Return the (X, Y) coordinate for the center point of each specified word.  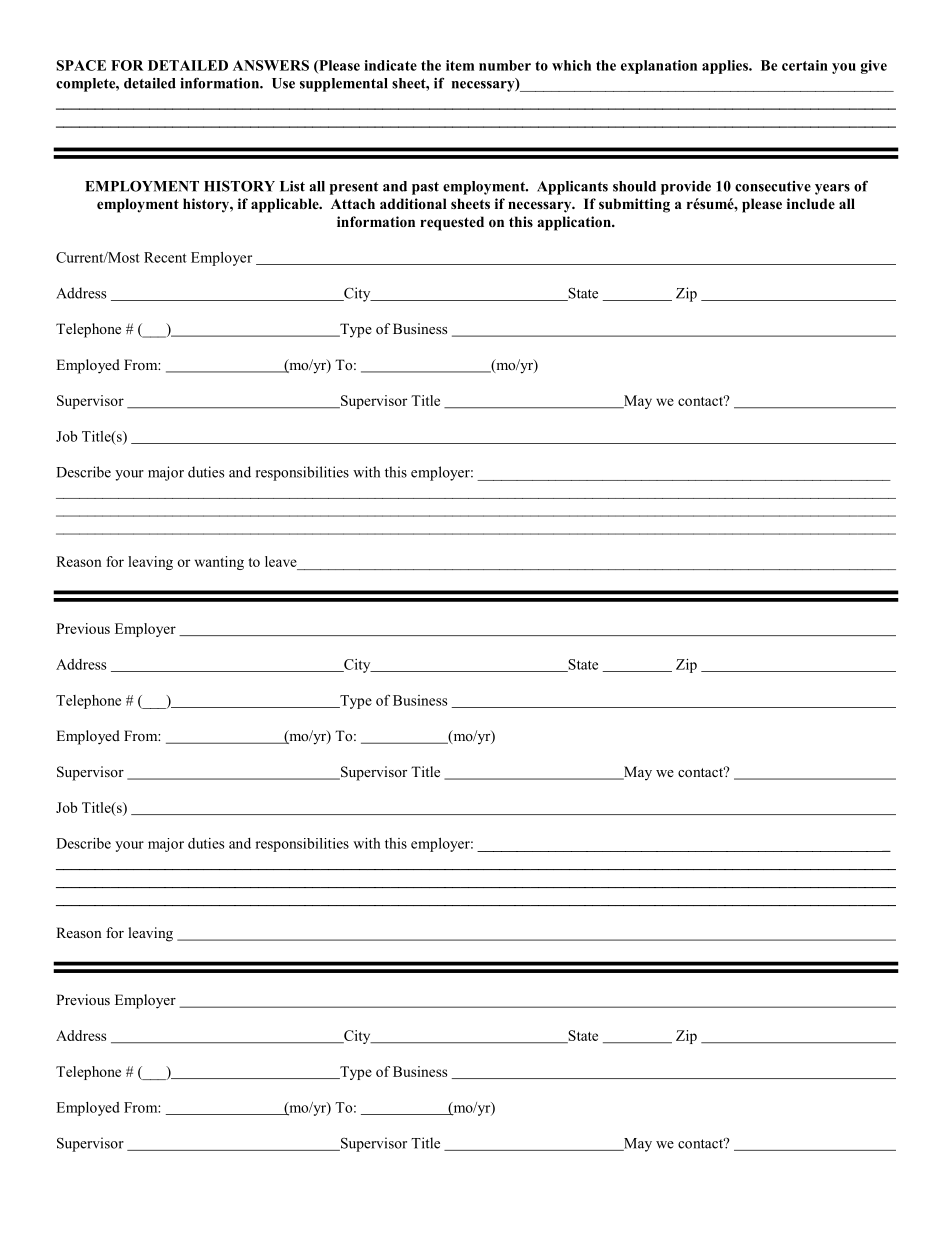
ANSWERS (271, 65)
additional (413, 203)
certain (805, 65)
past (425, 188)
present (354, 188)
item (460, 65)
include (811, 203)
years (832, 189)
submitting (634, 205)
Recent (165, 257)
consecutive (773, 186)
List (292, 186)
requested (452, 223)
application (575, 223)
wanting (219, 563)
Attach (353, 203)
